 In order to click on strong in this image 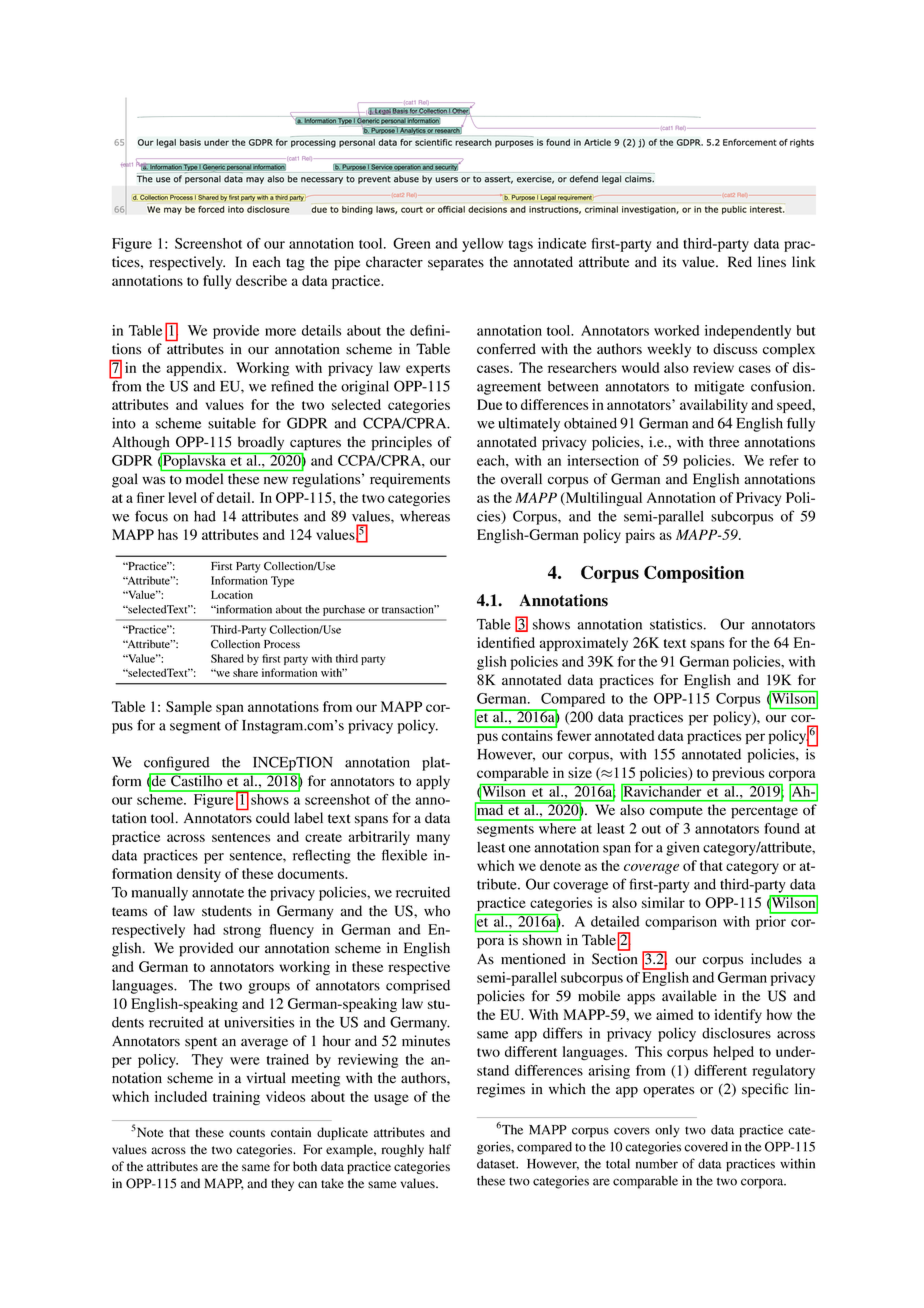, I will do `click(242, 932)`.
